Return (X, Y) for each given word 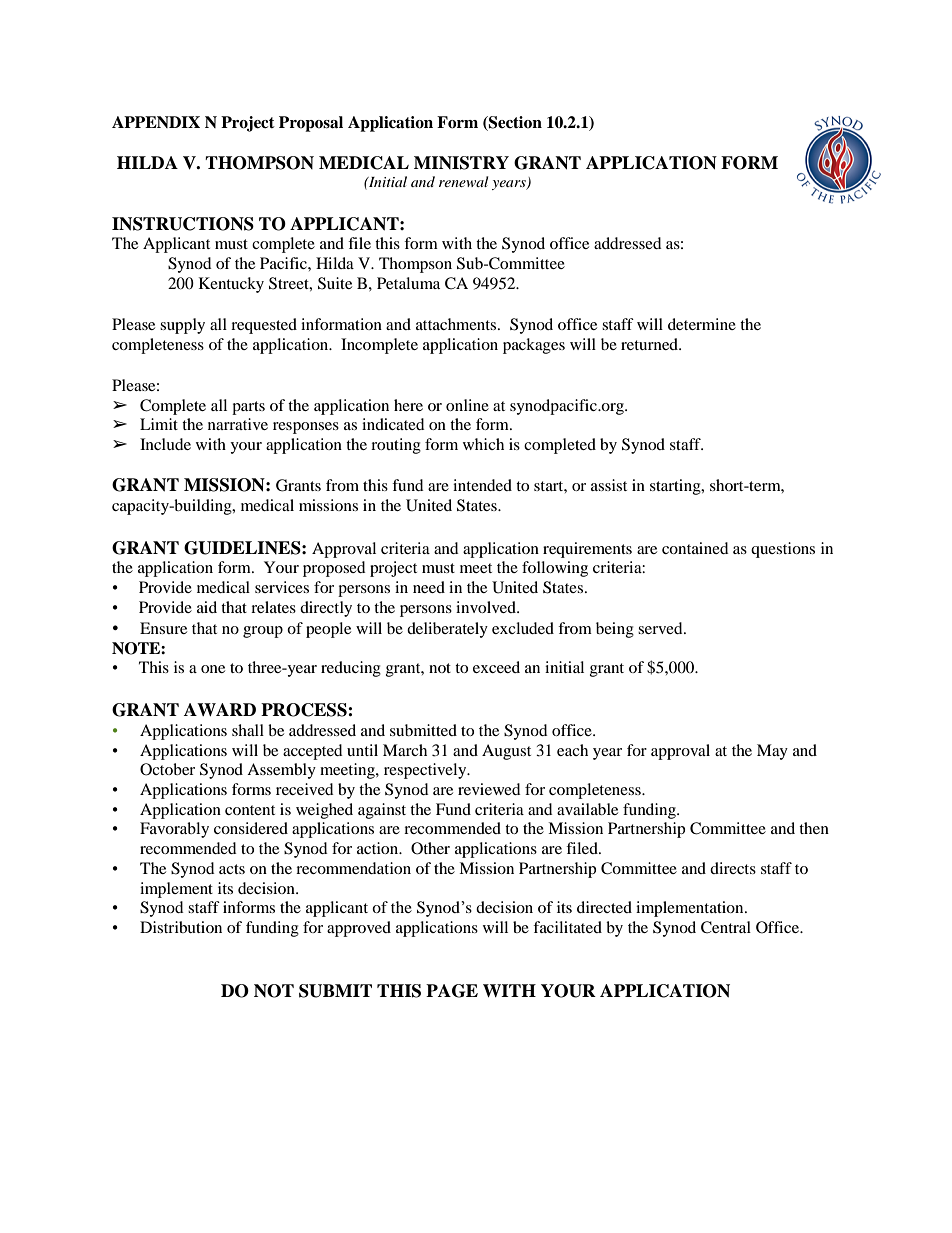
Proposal (311, 124)
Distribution (181, 927)
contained (695, 548)
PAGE (452, 991)
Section (514, 123)
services (282, 587)
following (555, 569)
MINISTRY (461, 163)
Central (726, 927)
